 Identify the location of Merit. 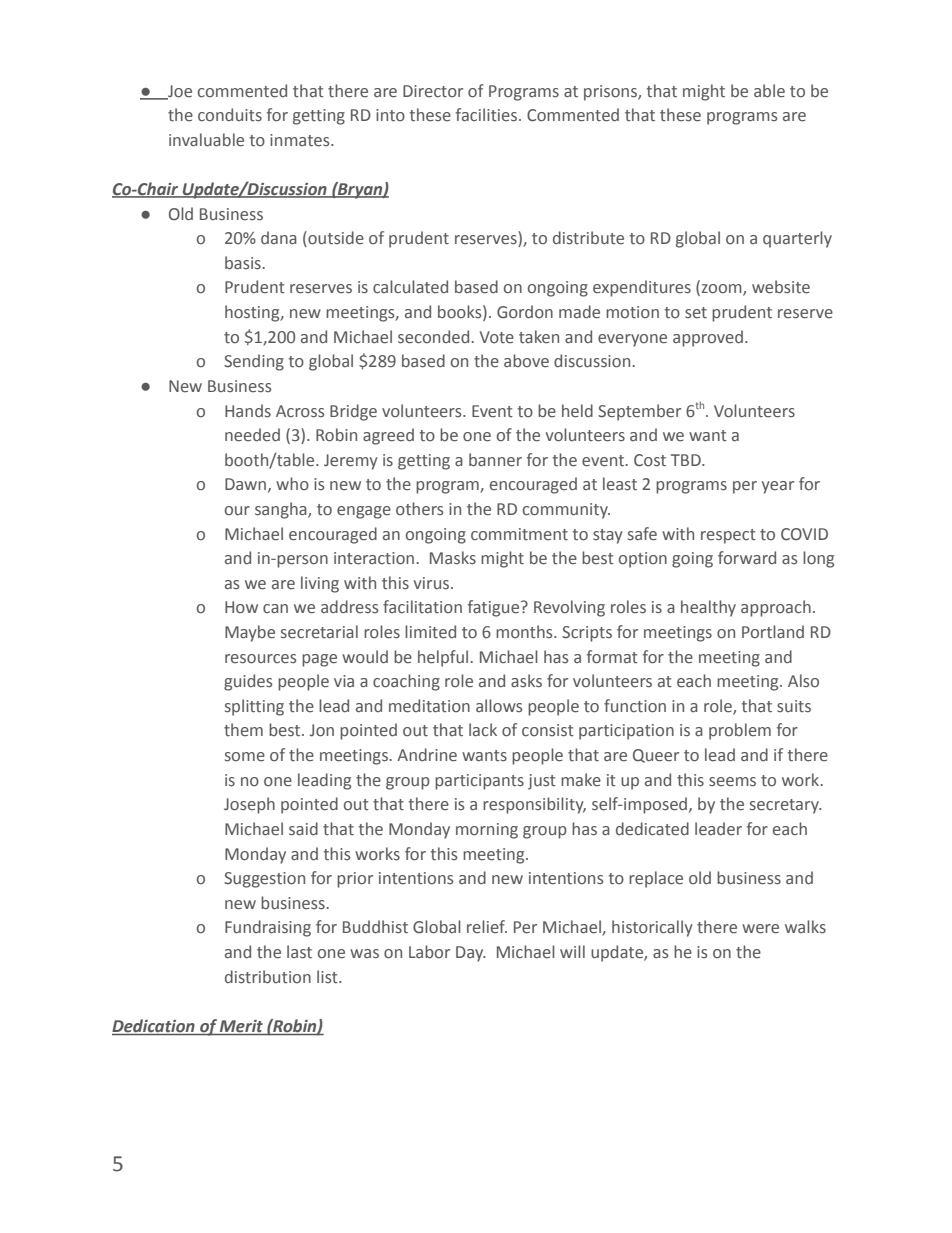
(241, 1026).
